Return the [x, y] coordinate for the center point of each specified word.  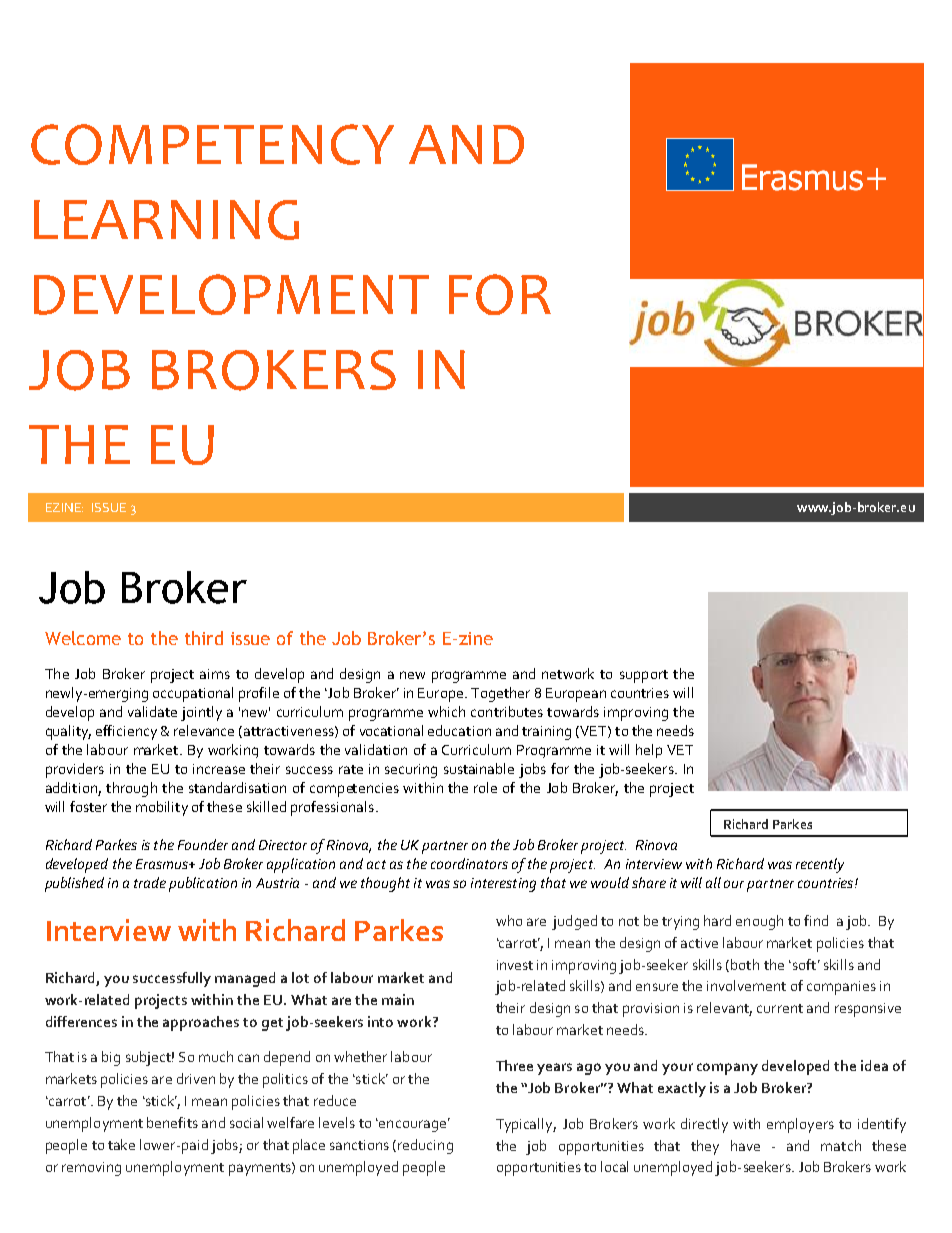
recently [820, 865]
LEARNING [166, 220]
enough [759, 922]
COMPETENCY [212, 144]
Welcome [83, 638]
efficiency [126, 732]
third [204, 638]
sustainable [479, 768]
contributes [507, 711]
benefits [172, 1122]
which [446, 711]
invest [515, 965]
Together [500, 694]
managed [245, 979]
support [644, 676]
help [649, 751]
